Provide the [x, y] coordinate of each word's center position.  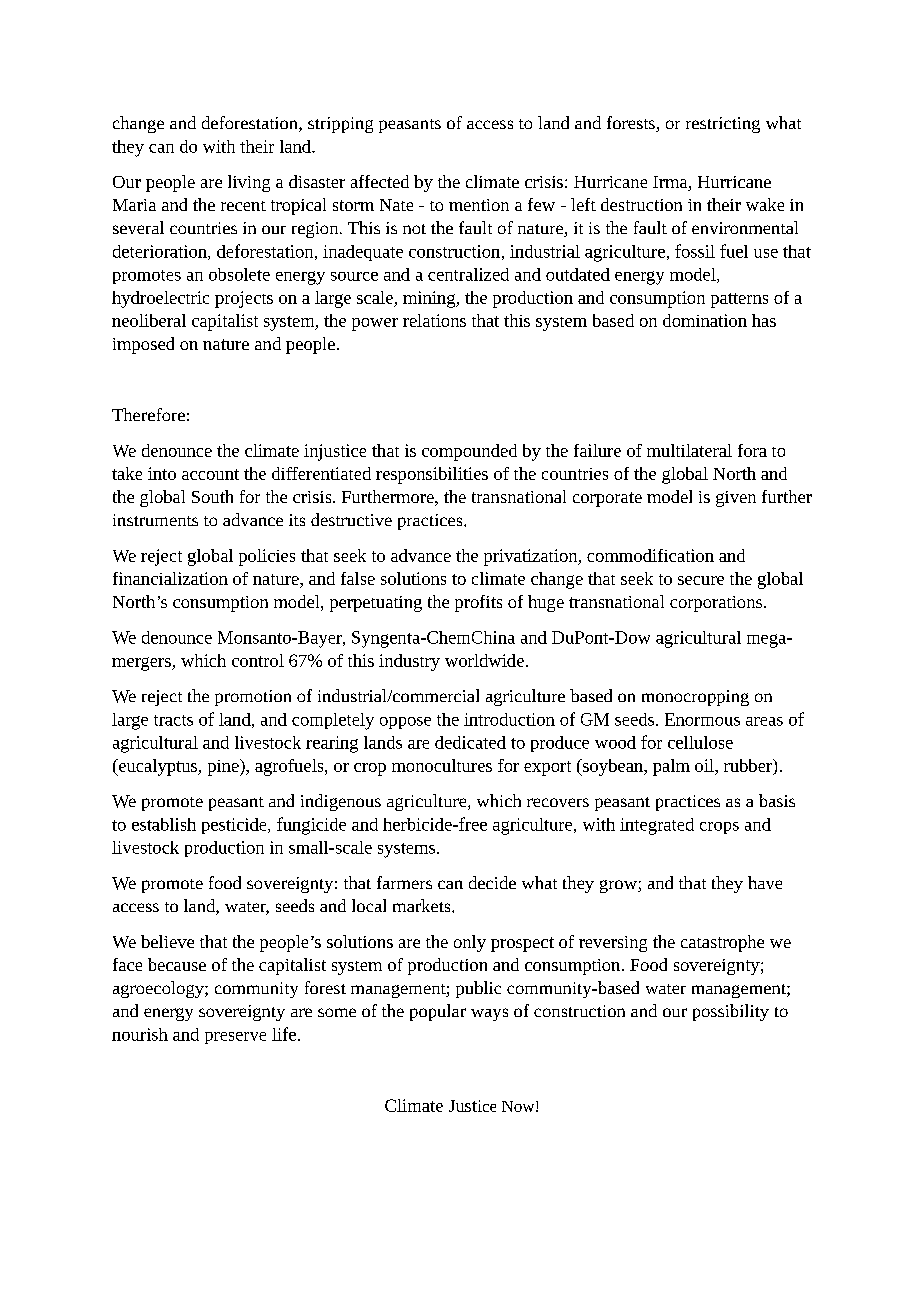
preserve [235, 1038]
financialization [170, 578]
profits [478, 603]
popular [438, 1012]
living [249, 183]
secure [701, 580]
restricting [723, 125]
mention [479, 205]
